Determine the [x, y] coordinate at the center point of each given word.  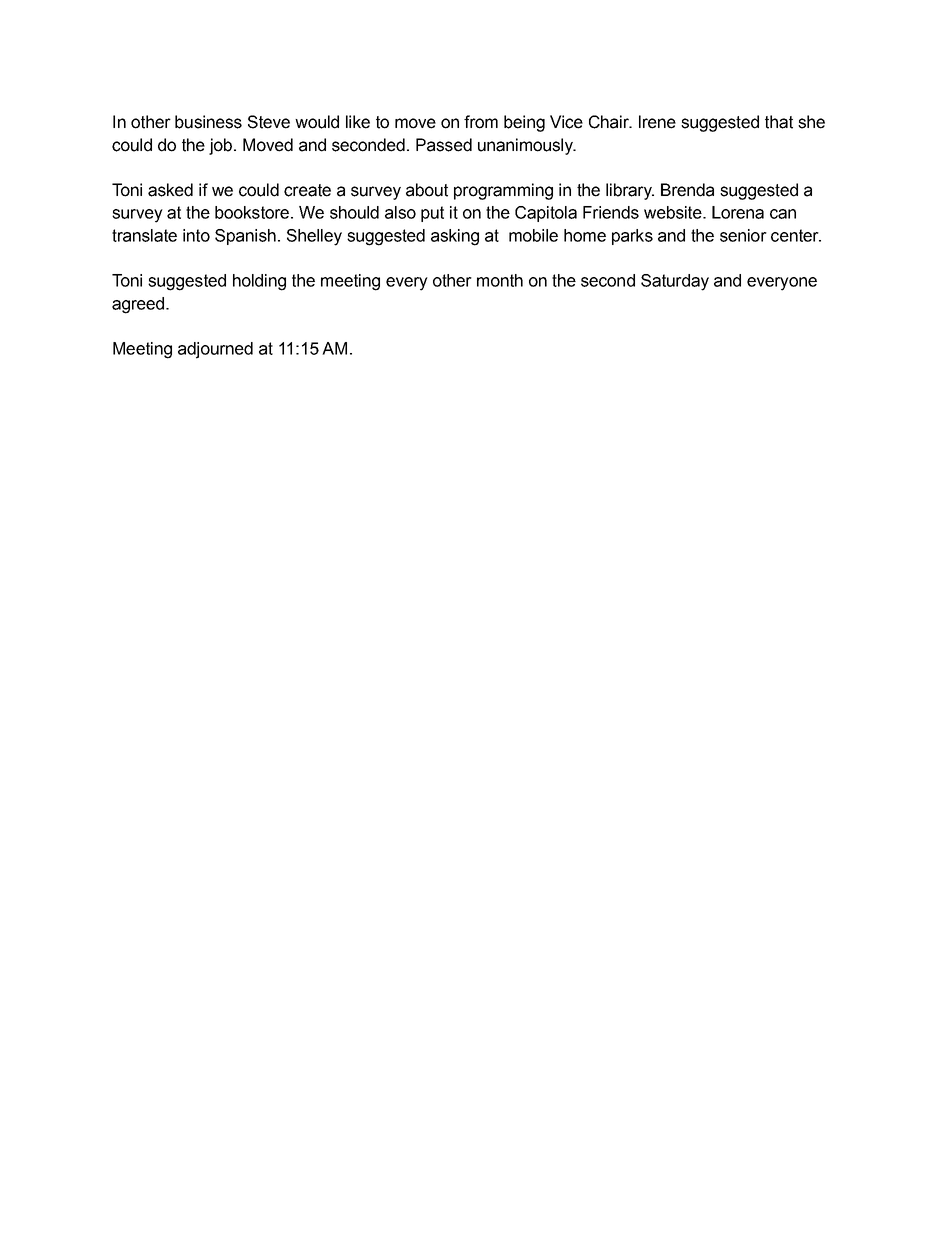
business [208, 122]
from [481, 122]
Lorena [738, 212]
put [432, 214]
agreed [138, 305]
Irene [657, 122]
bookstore [253, 212]
